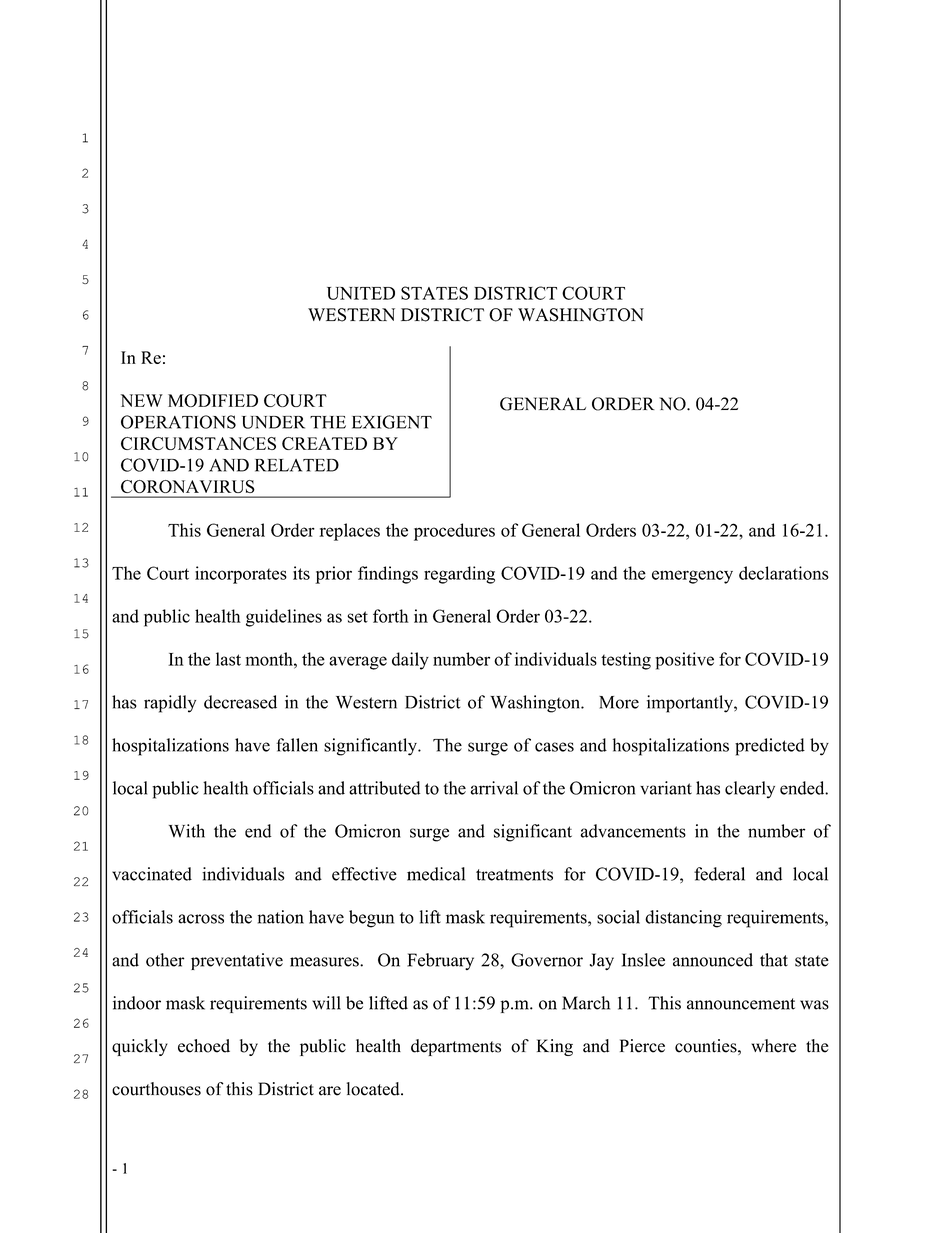 This image has height=1233, width=952. I want to click on positive, so click(684, 661).
